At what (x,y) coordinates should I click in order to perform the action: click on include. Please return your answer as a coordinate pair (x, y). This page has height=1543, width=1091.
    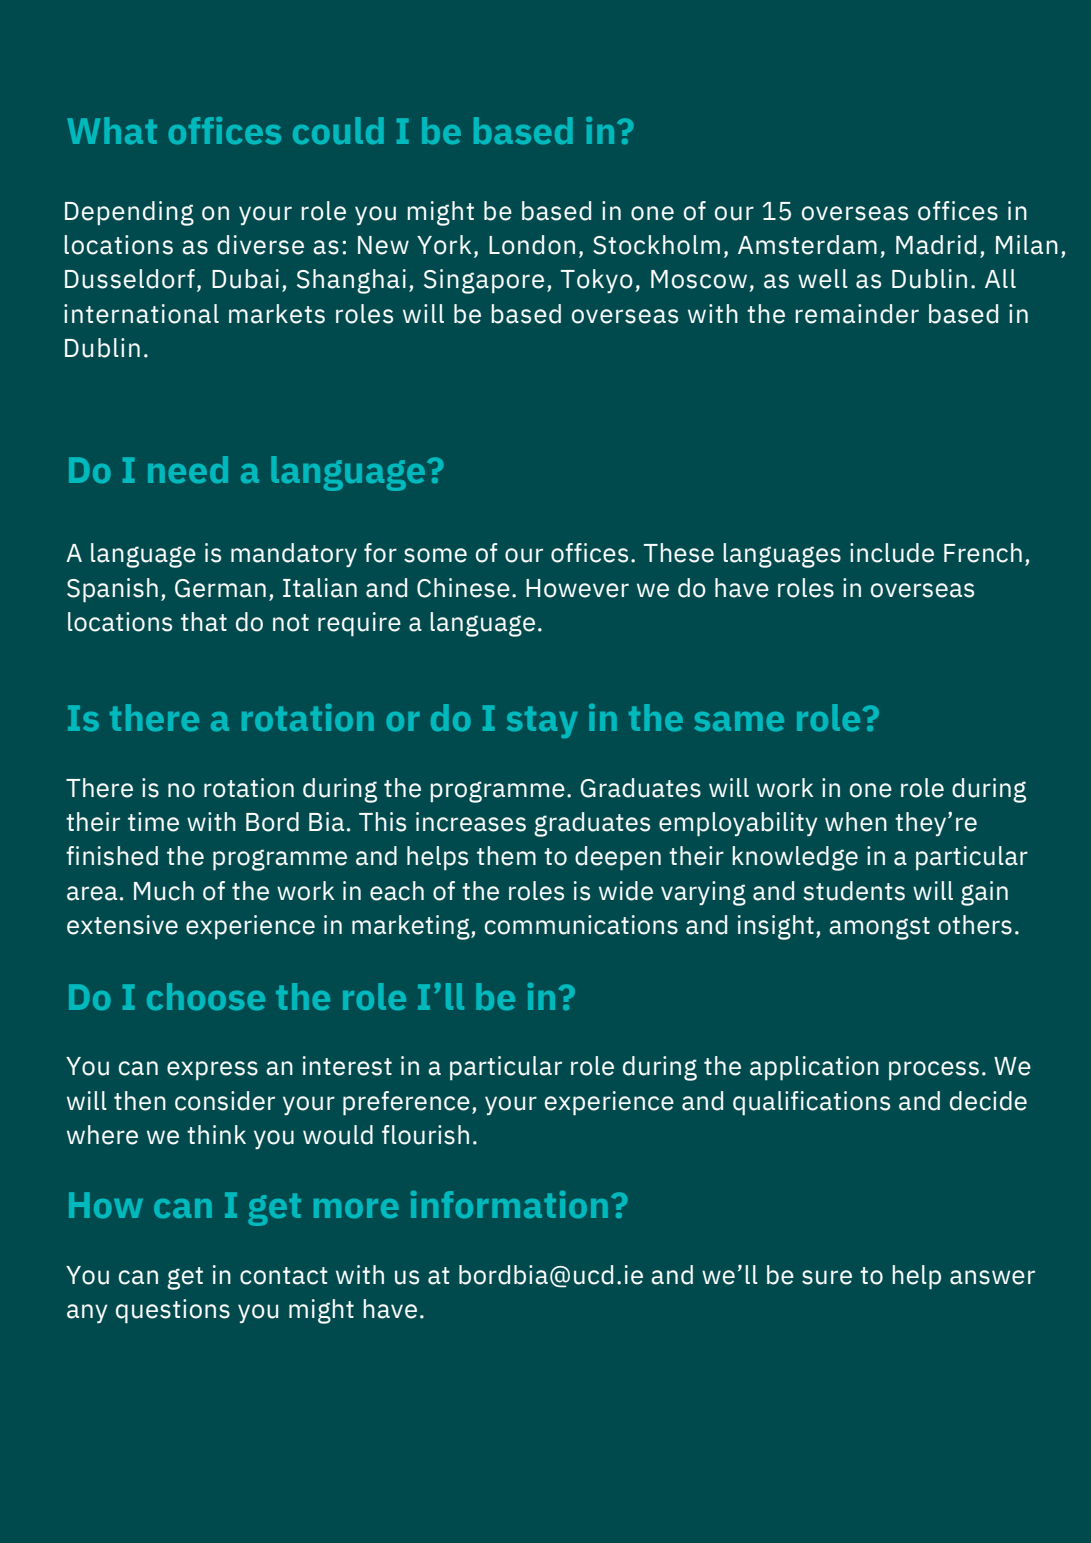
    Looking at the image, I should click on (892, 553).
